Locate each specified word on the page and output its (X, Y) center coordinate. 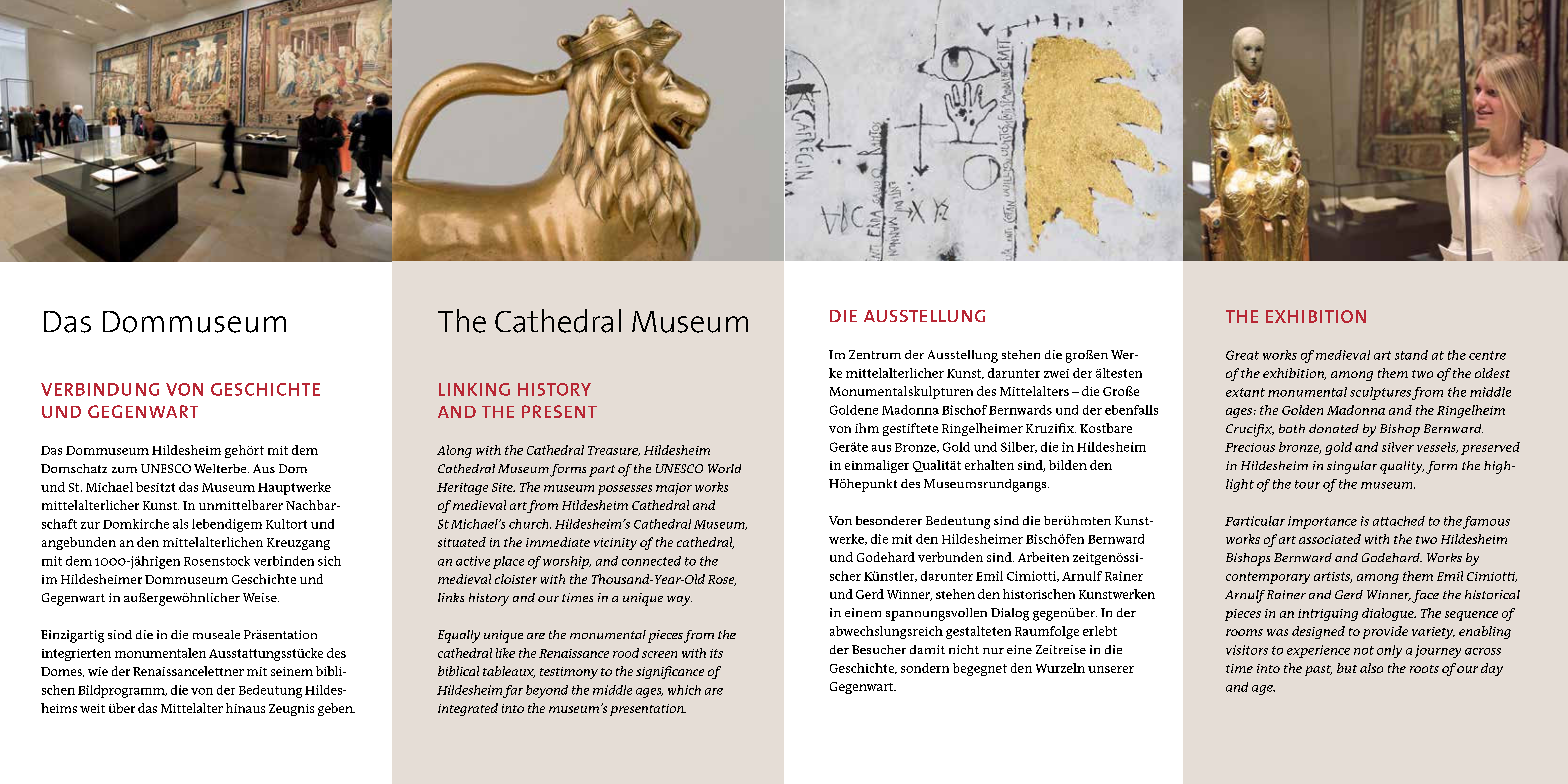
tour (1307, 484)
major (674, 489)
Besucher (879, 649)
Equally (459, 636)
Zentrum (875, 354)
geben (336, 709)
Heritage (462, 489)
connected (651, 561)
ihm (867, 428)
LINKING (474, 389)
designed (1318, 632)
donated (1334, 428)
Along (454, 451)
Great (1242, 355)
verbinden (284, 561)
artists (1333, 577)
